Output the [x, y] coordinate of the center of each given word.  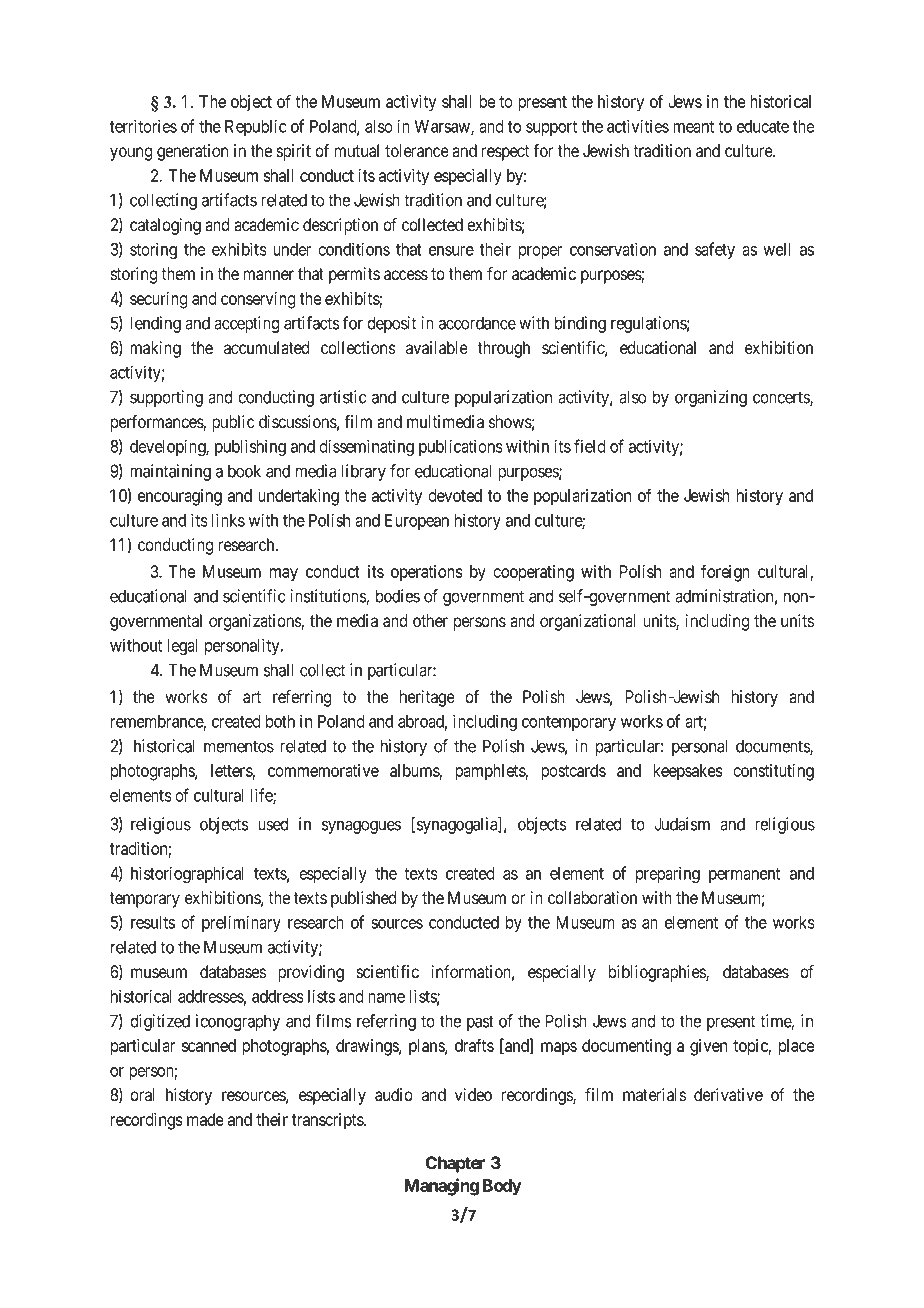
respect [505, 153]
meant [693, 127]
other [430, 621]
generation [192, 152]
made [205, 1119]
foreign [725, 573]
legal [182, 647]
